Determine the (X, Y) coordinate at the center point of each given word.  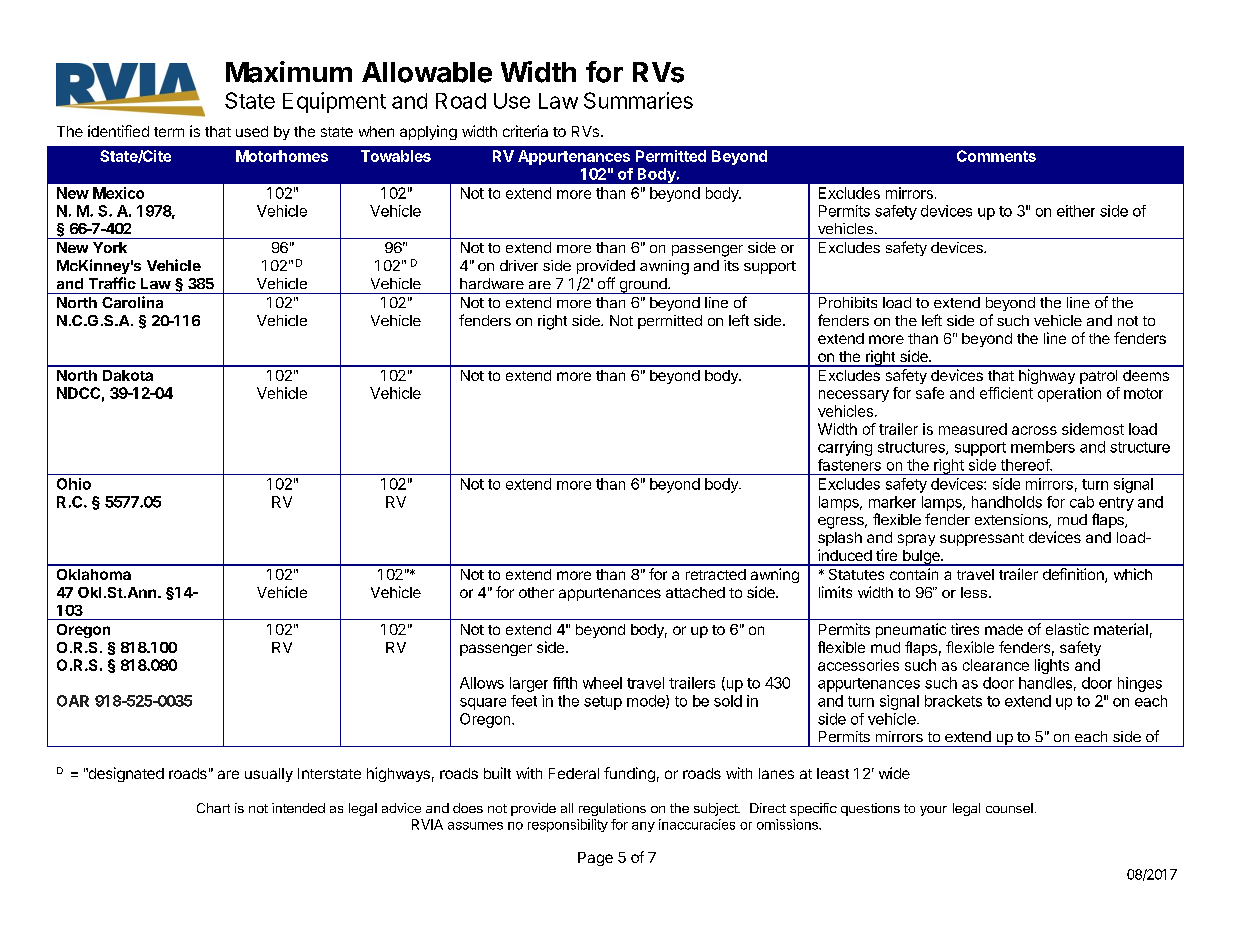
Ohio (74, 484)
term (169, 132)
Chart (213, 808)
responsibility (568, 825)
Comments (996, 156)
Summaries (638, 100)
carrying (845, 448)
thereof (1026, 465)
